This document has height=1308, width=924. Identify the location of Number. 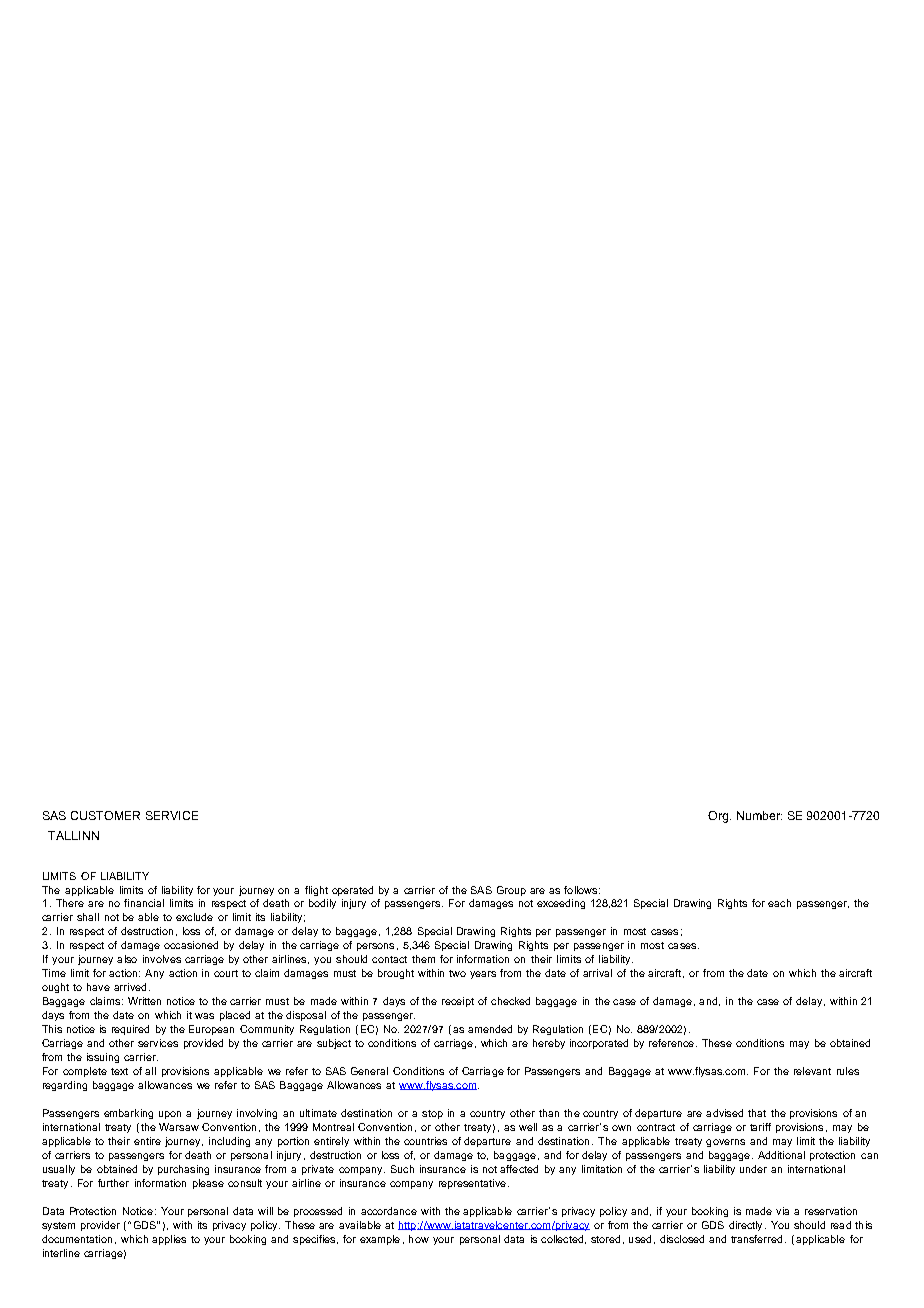
(759, 815).
